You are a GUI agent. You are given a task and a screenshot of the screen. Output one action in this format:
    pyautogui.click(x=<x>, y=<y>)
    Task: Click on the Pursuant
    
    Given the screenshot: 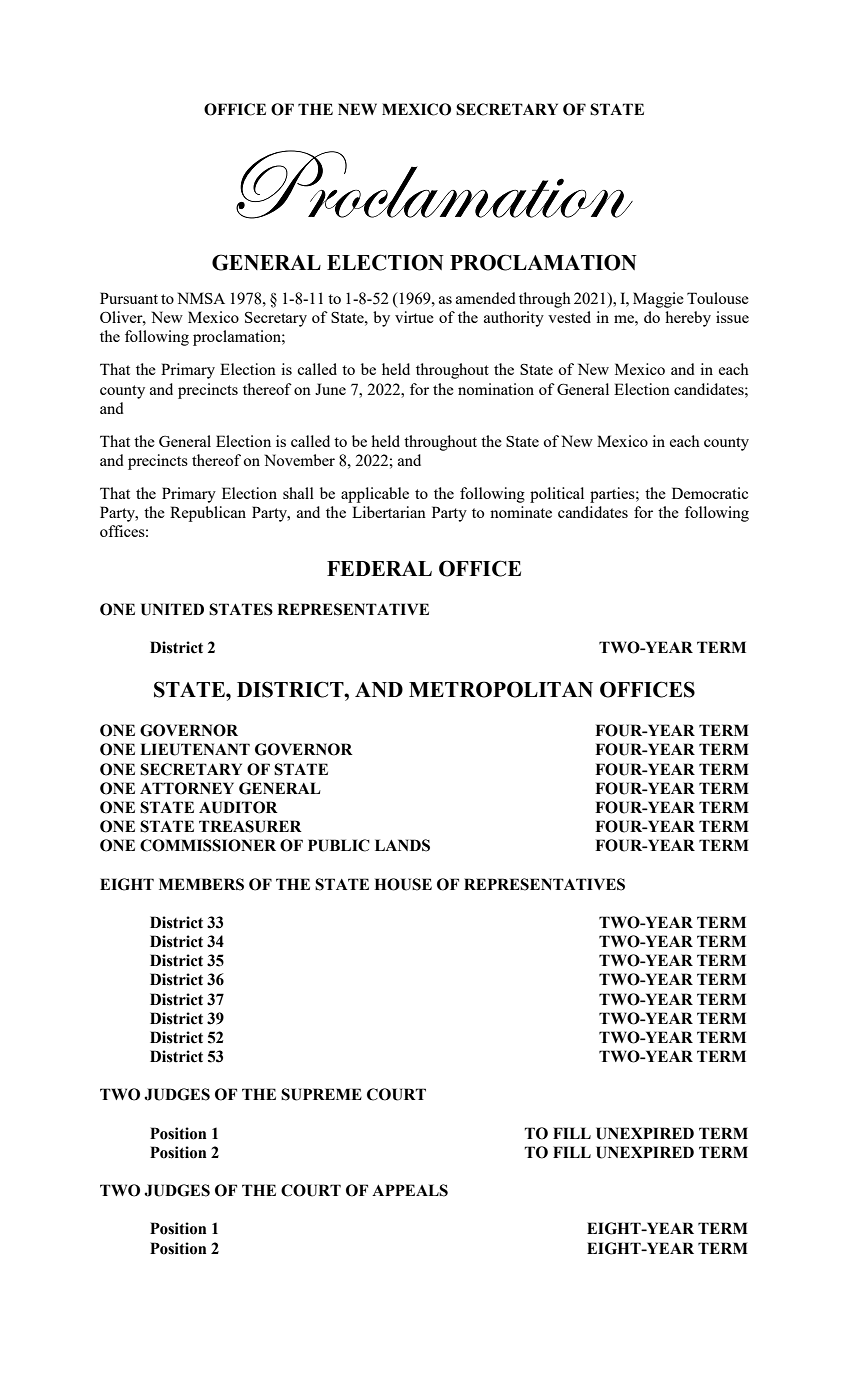 What is the action you would take?
    pyautogui.click(x=129, y=298)
